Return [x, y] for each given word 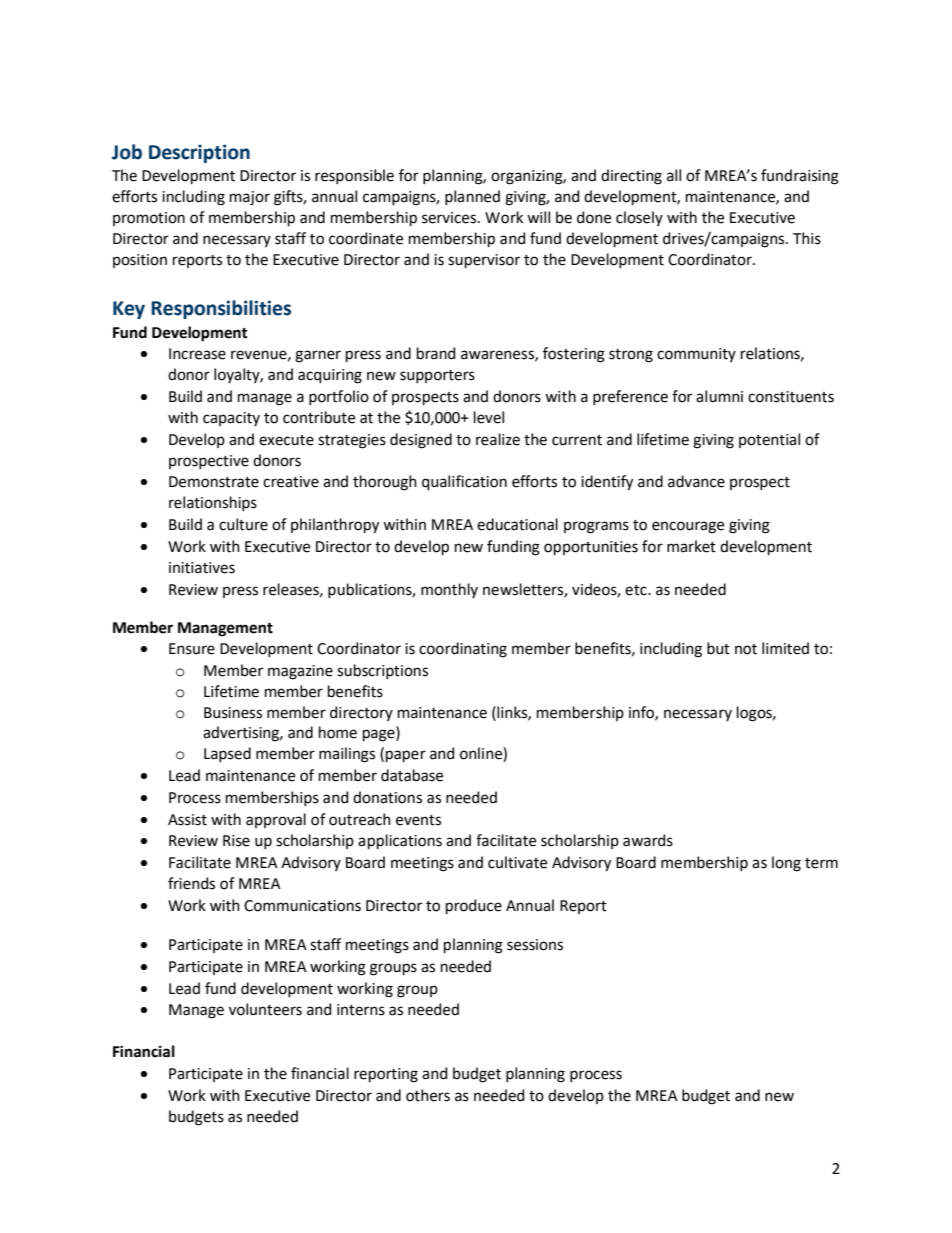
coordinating [463, 650]
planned [472, 197]
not [746, 649]
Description [199, 153]
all [674, 175]
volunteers [265, 1009]
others [428, 1095]
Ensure [192, 649]
